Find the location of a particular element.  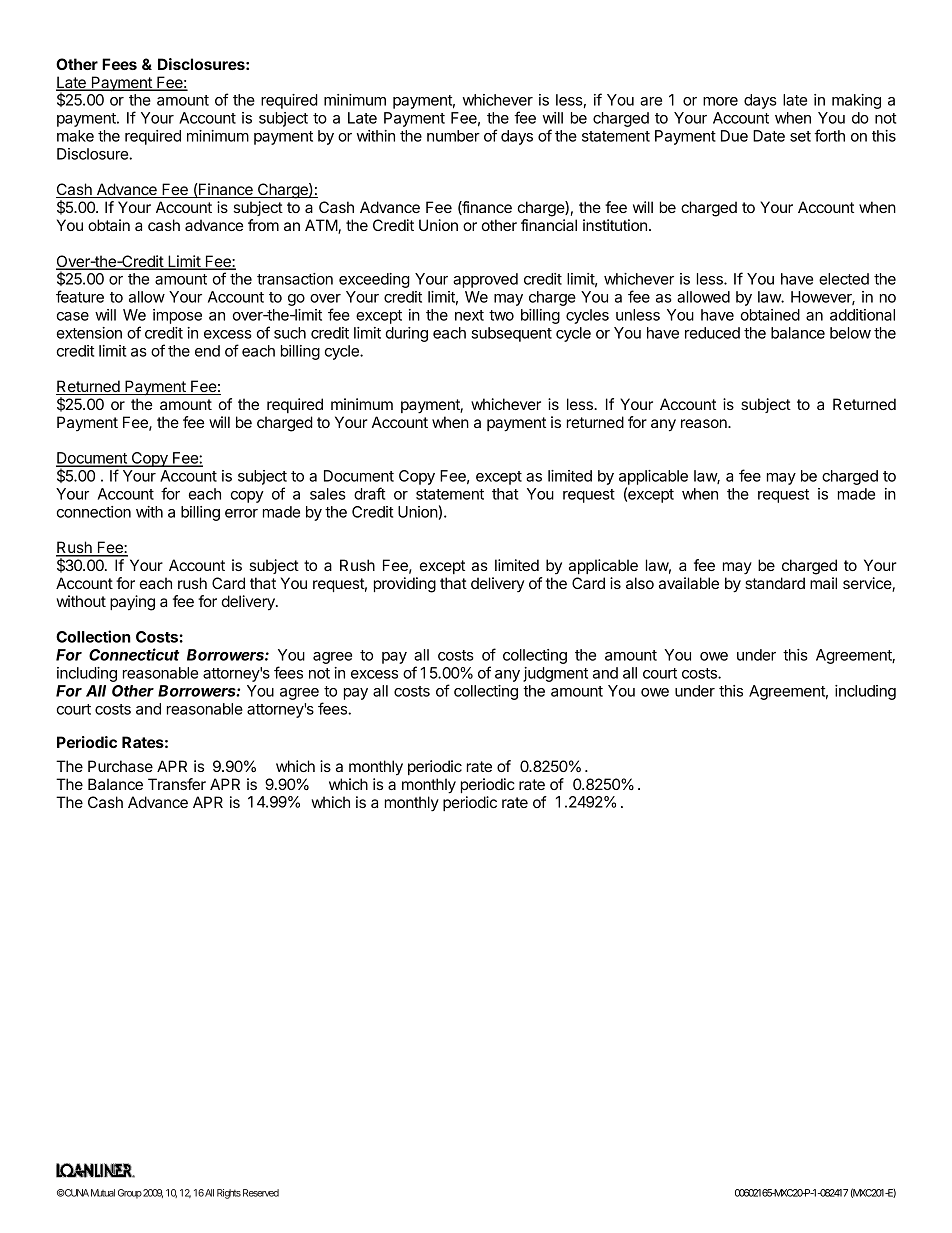

standard is located at coordinates (775, 583).
